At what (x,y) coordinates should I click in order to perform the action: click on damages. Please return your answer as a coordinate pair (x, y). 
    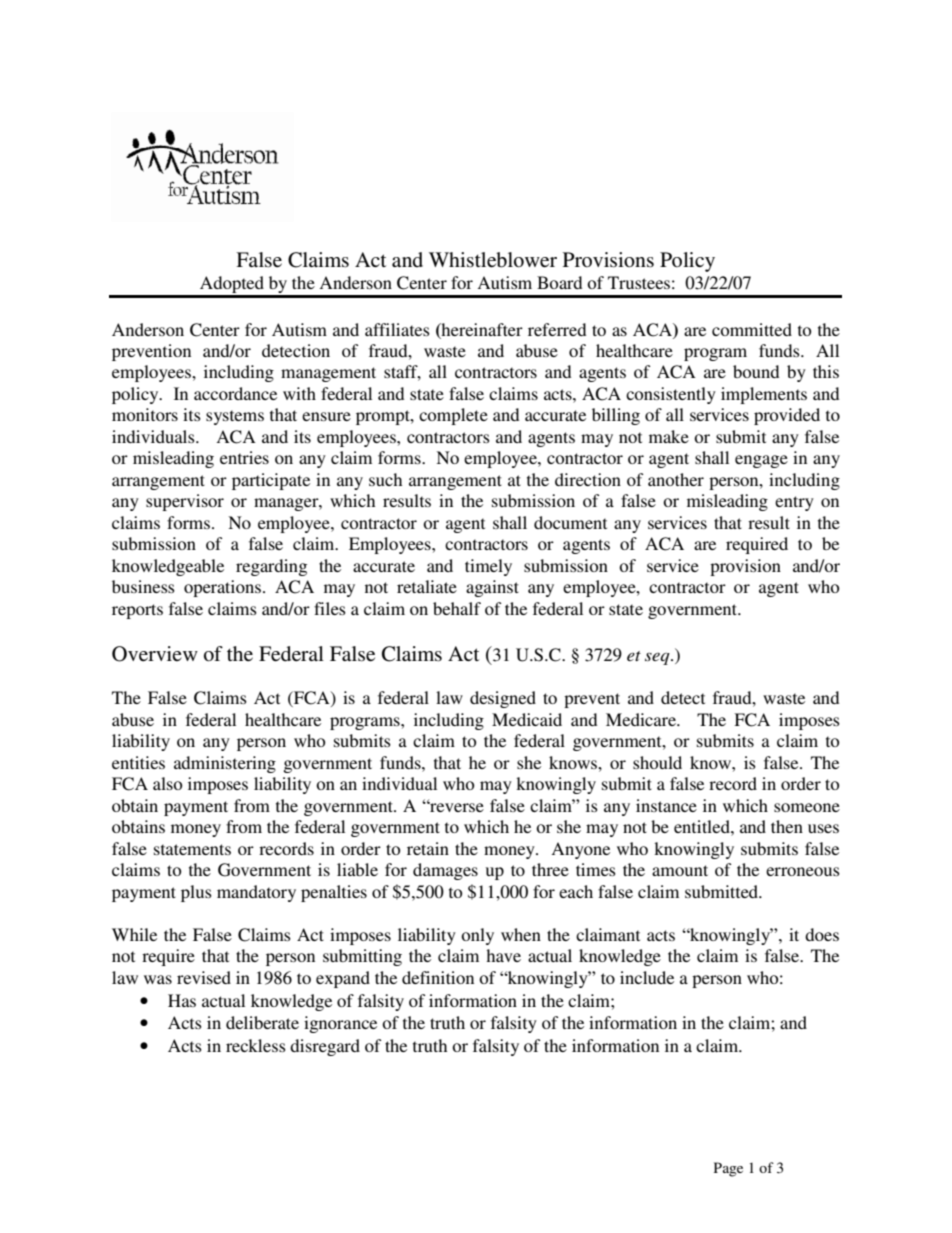
    Looking at the image, I should click on (445, 871).
